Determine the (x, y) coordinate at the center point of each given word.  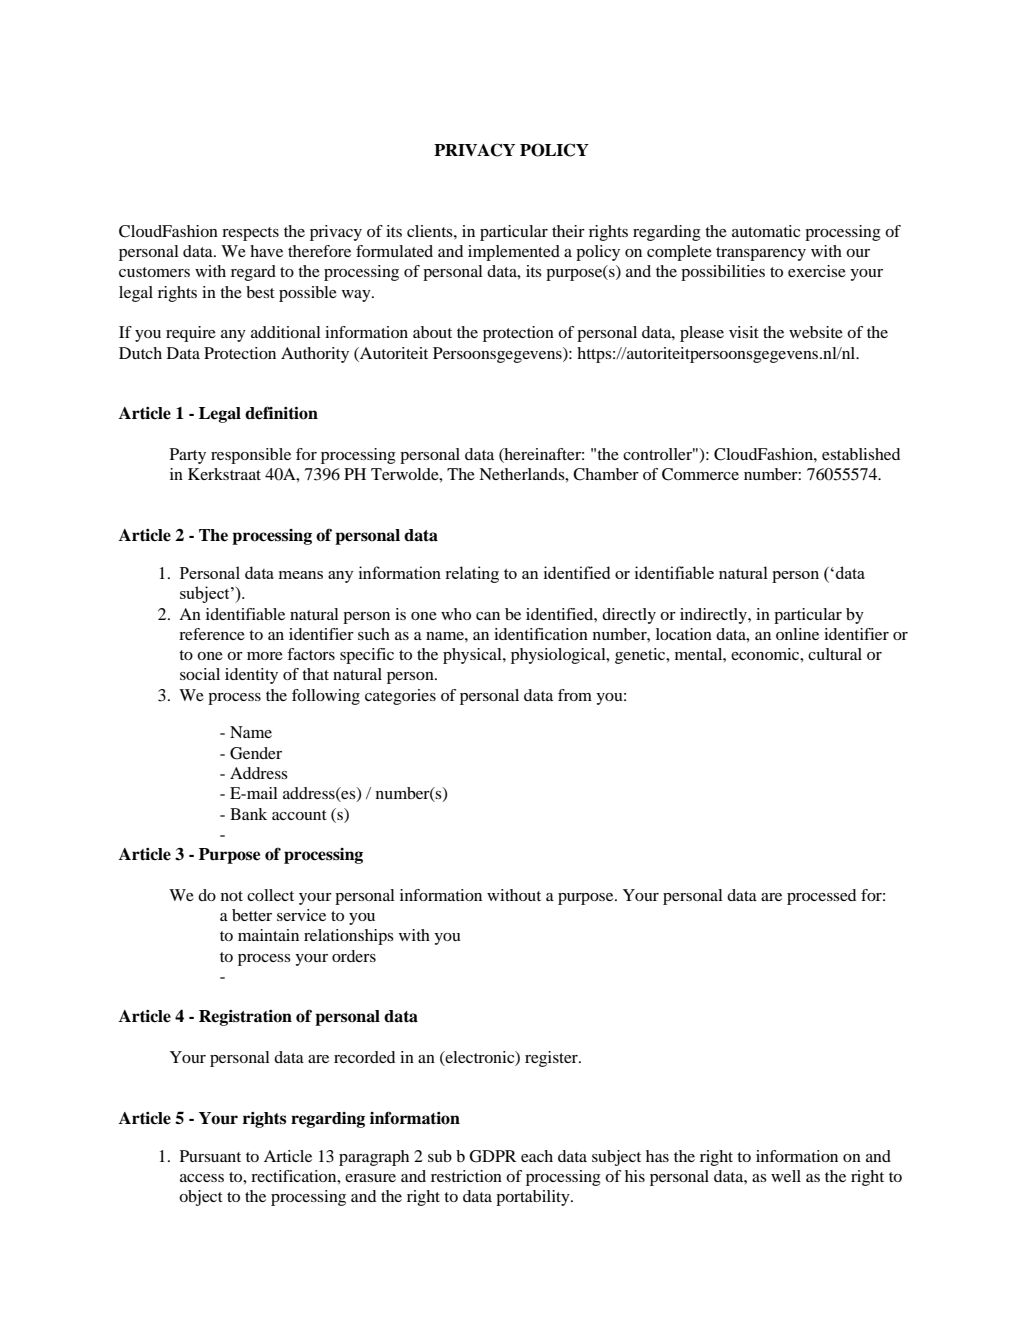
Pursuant (210, 1156)
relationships (349, 937)
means (301, 575)
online (797, 634)
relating (472, 574)
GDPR (493, 1156)
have (266, 251)
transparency (761, 254)
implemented (514, 253)
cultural (835, 654)
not (232, 896)
